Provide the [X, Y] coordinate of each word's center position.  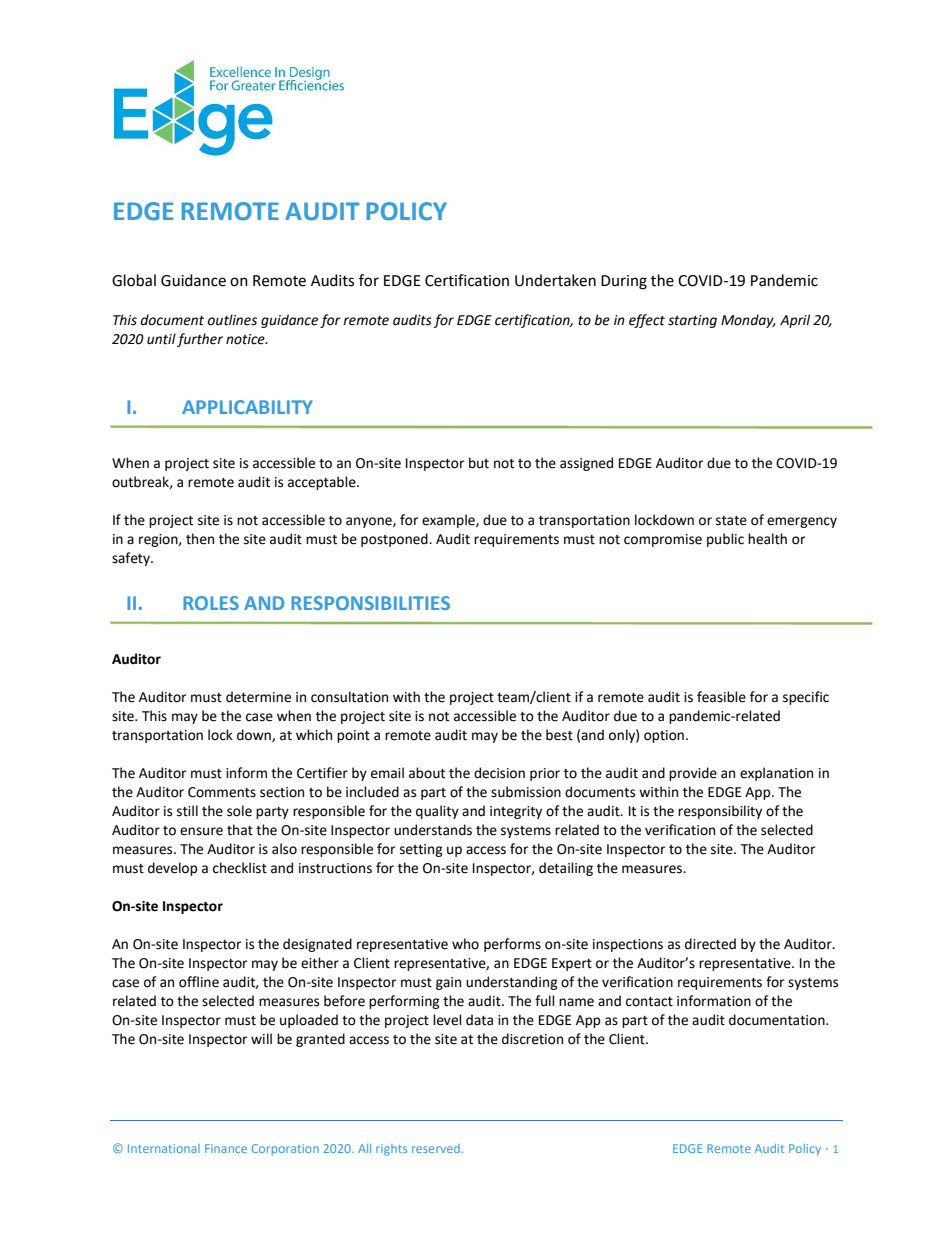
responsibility [720, 812]
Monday [748, 321]
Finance [226, 1148]
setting [421, 850]
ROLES [211, 603]
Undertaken [555, 280]
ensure [201, 831]
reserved [436, 1148]
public [725, 540]
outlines [232, 320]
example [449, 521]
